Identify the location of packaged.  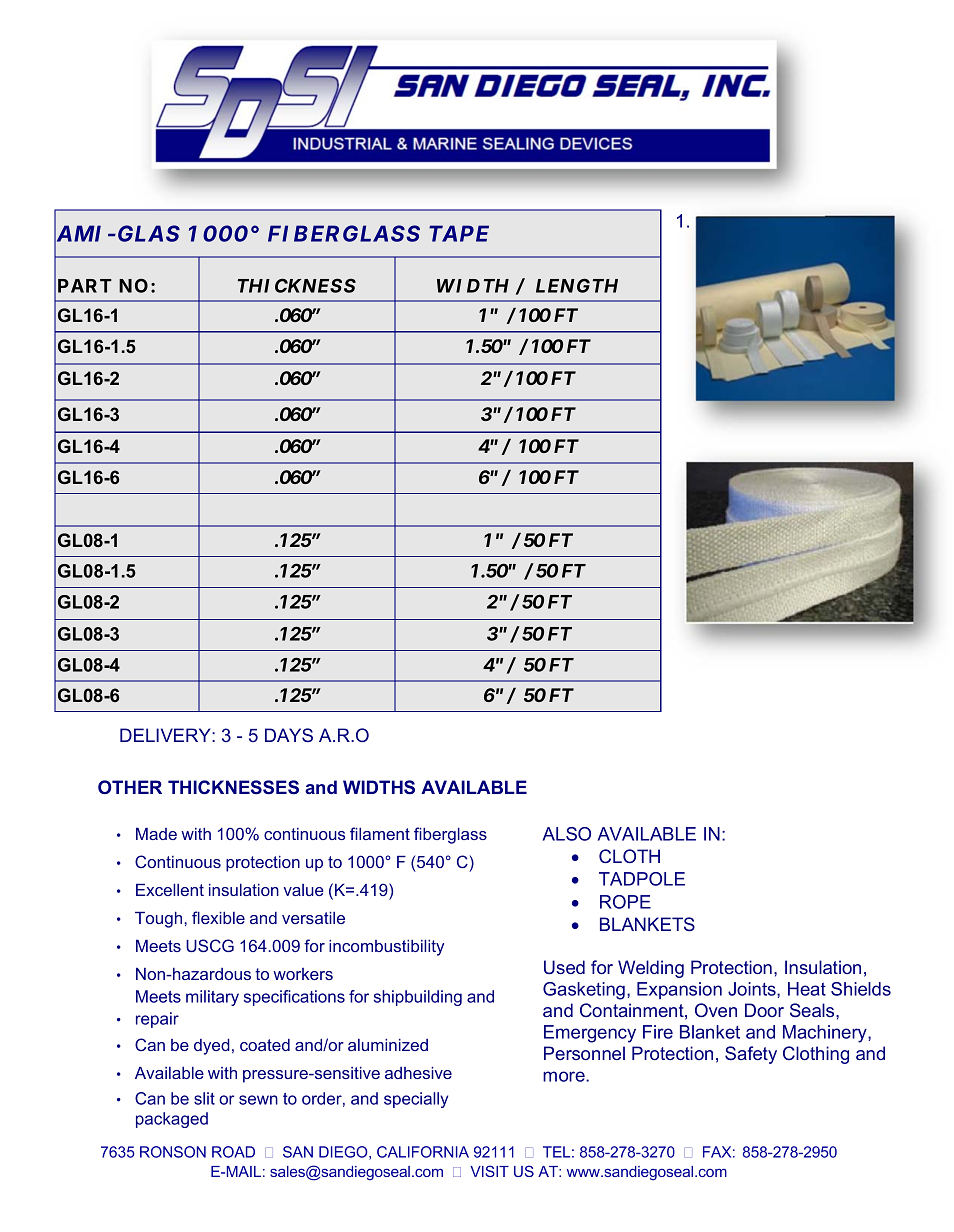
(172, 1120).
